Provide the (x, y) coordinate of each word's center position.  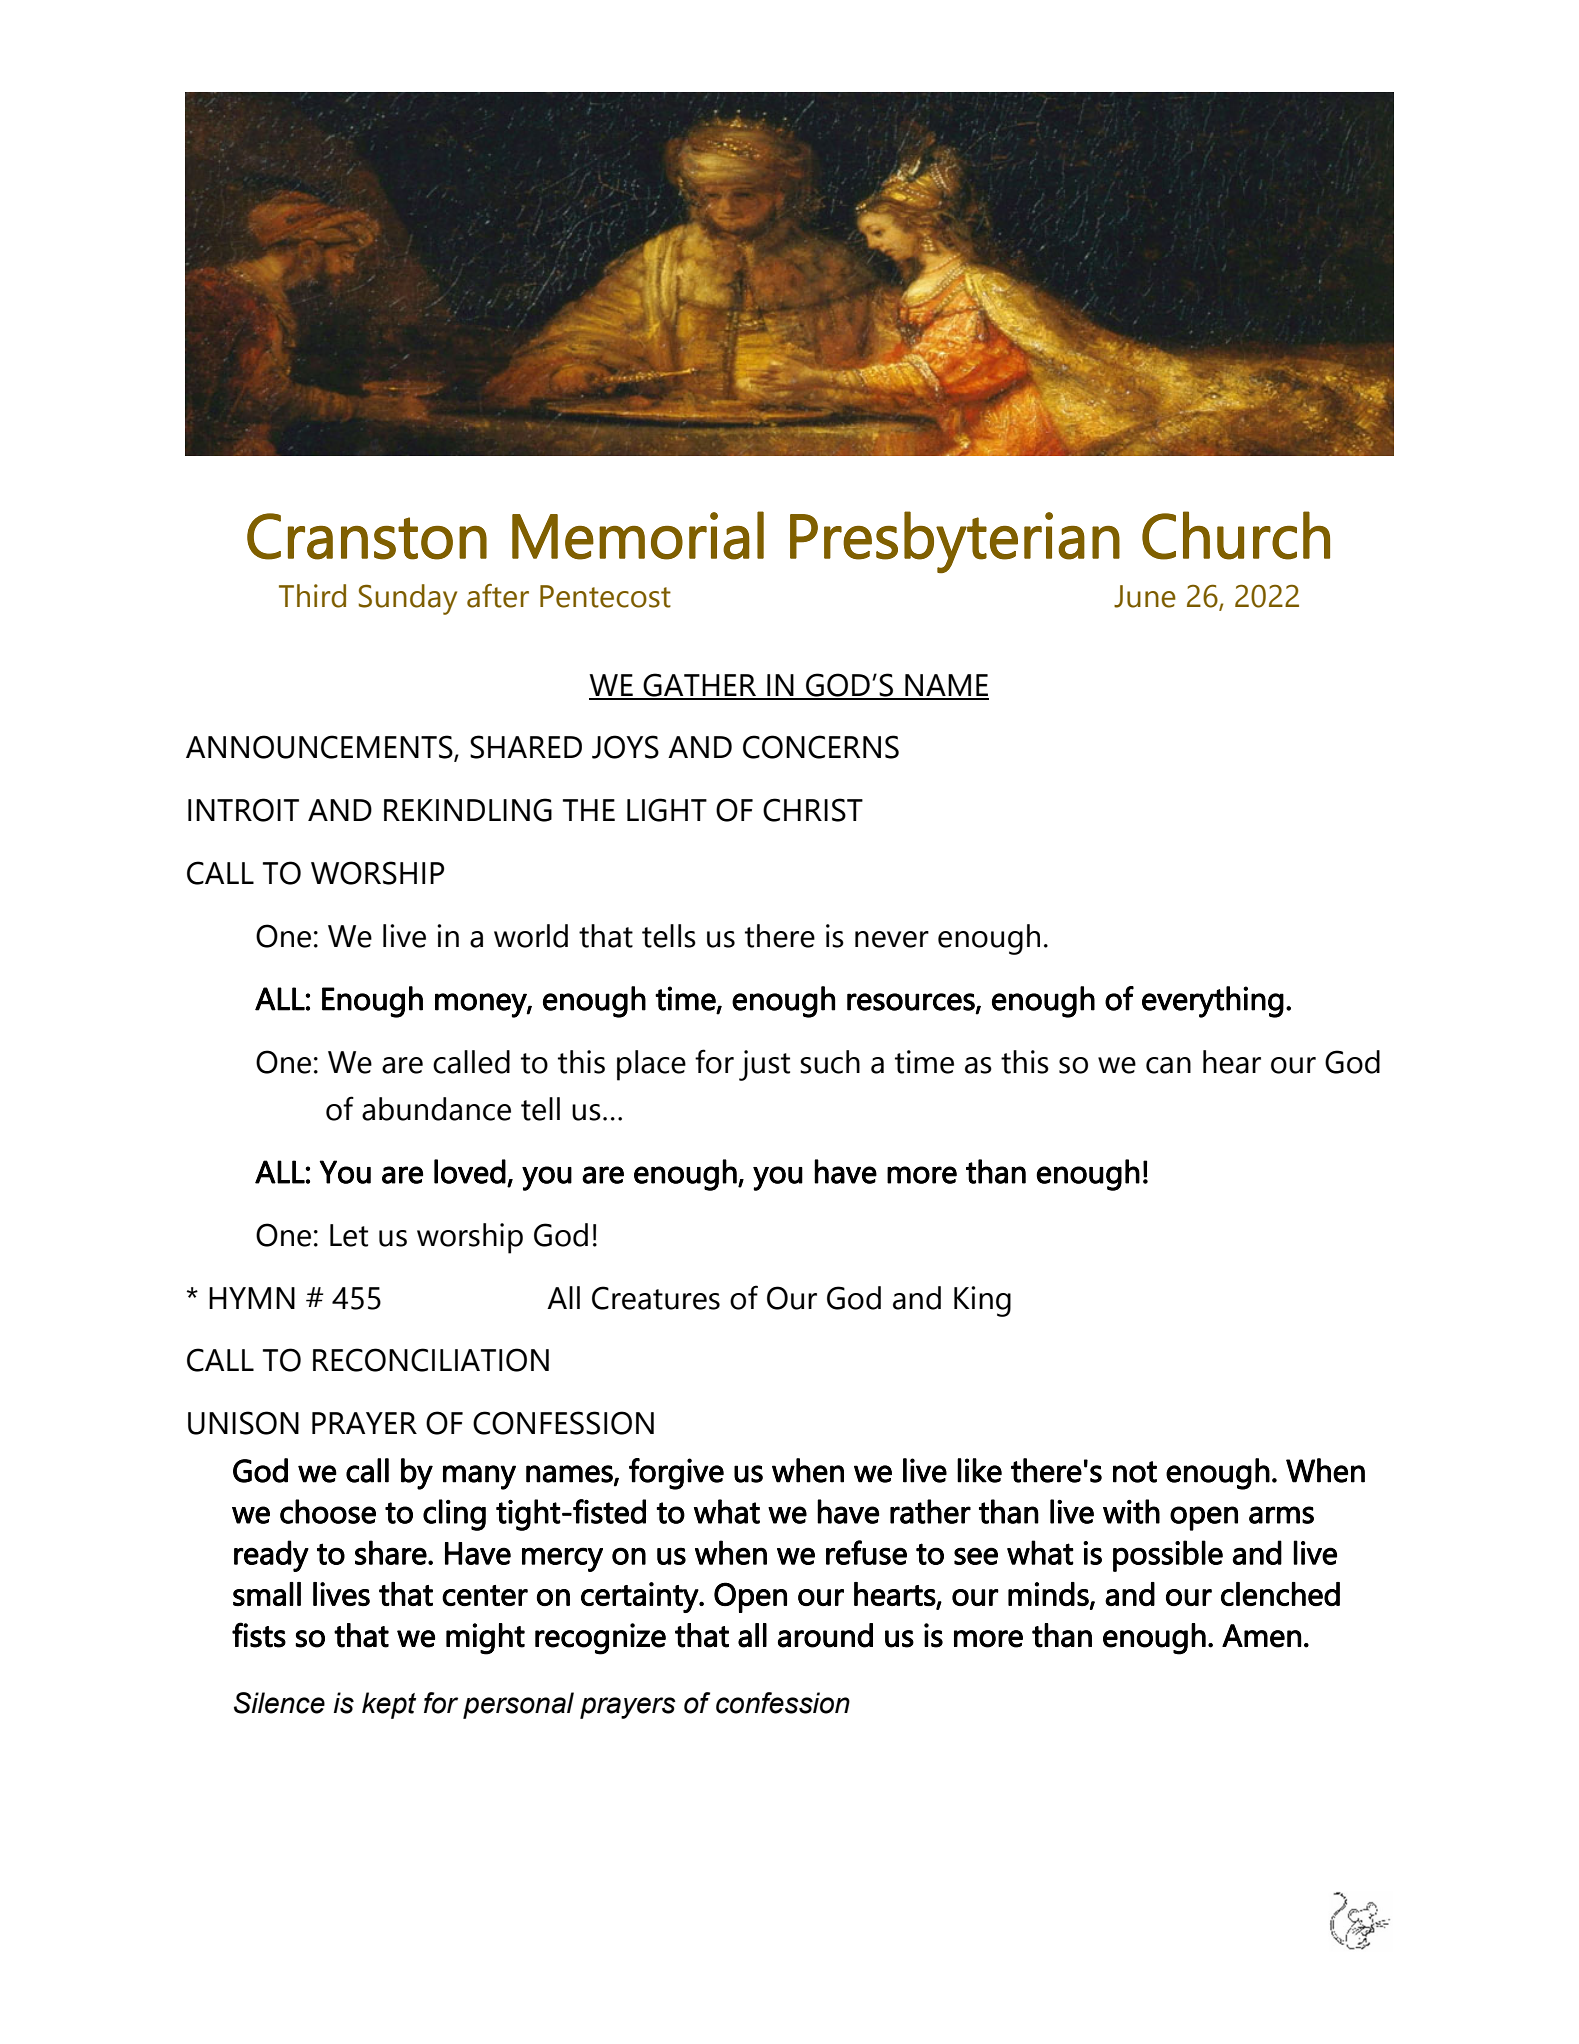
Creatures (656, 1298)
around (825, 1635)
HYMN (252, 1298)
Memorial (638, 535)
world (531, 936)
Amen (1261, 1636)
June (1145, 596)
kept (389, 1705)
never (892, 939)
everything (1213, 1002)
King (982, 1301)
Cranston (367, 536)
